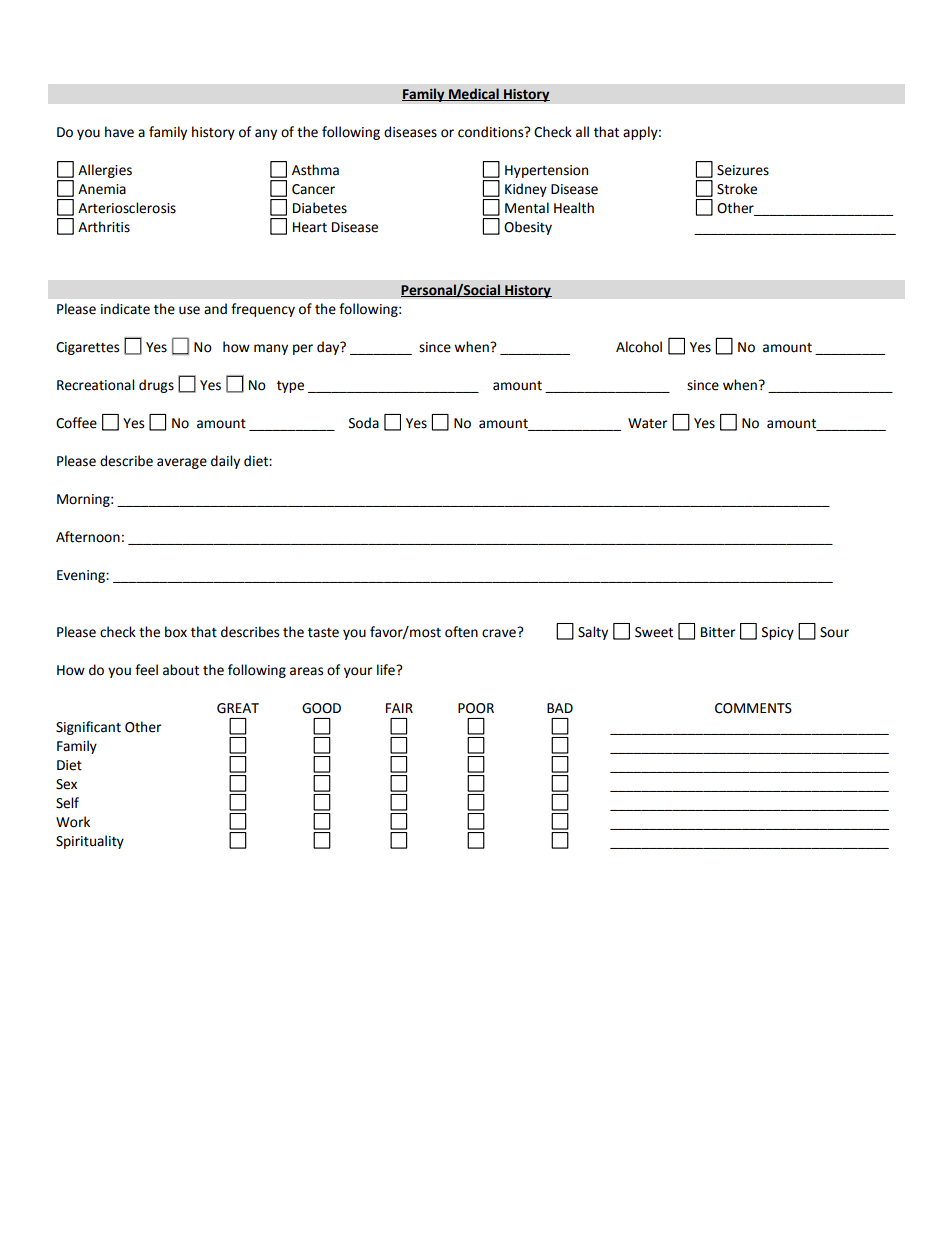  I want to click on average, so click(182, 463).
